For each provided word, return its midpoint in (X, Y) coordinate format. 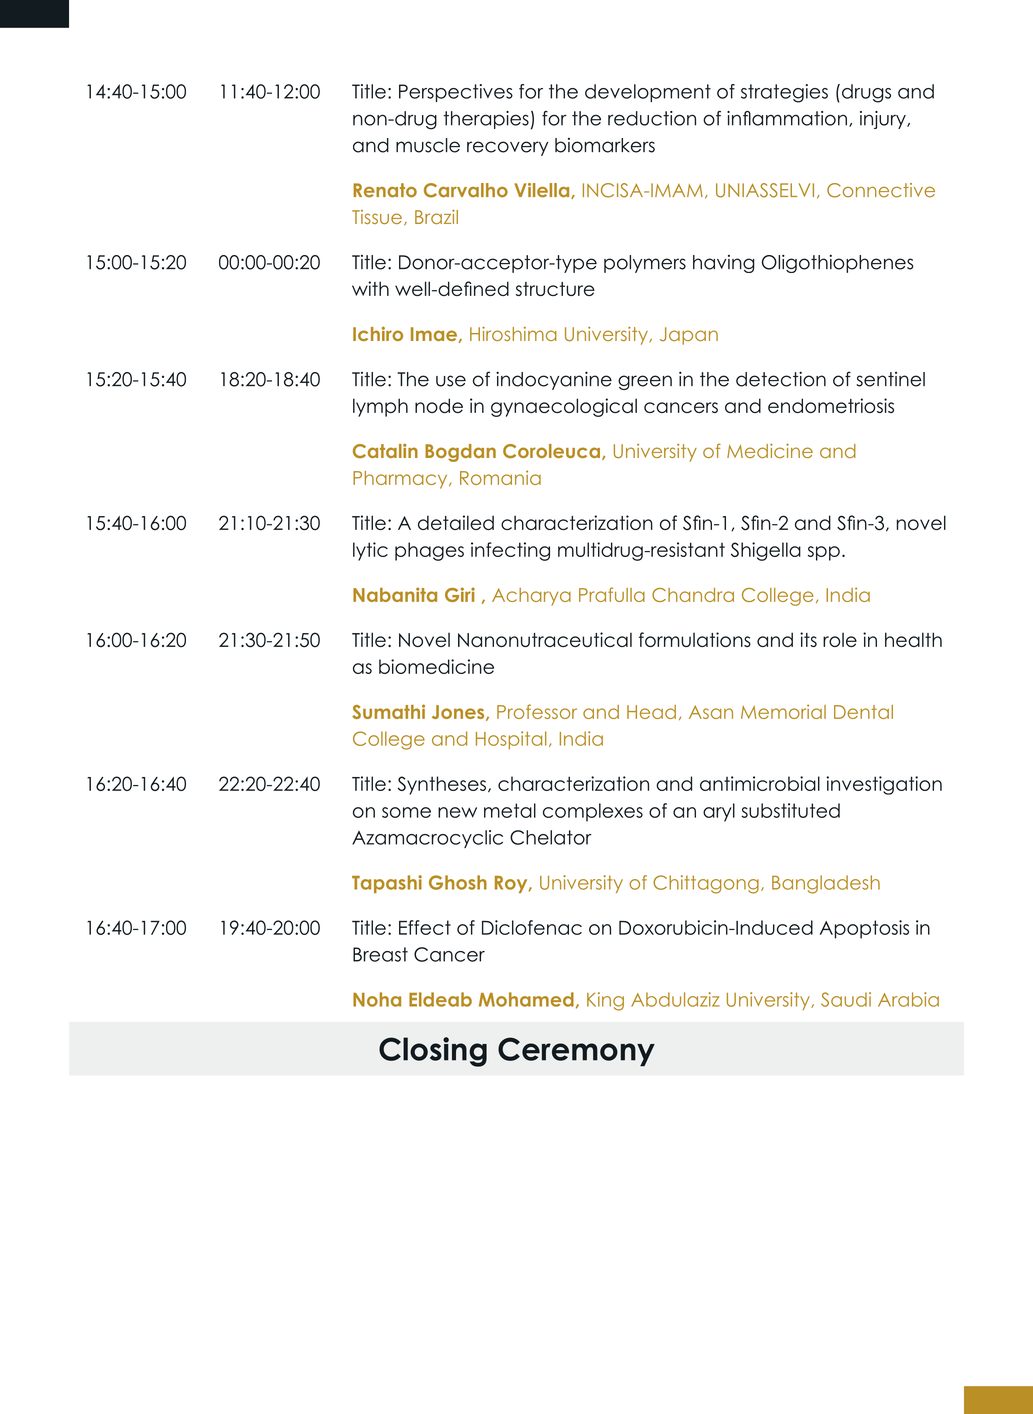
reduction (652, 118)
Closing (433, 1052)
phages (429, 551)
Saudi (846, 999)
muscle (428, 145)
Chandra (693, 595)
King (605, 1001)
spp (824, 553)
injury (884, 120)
